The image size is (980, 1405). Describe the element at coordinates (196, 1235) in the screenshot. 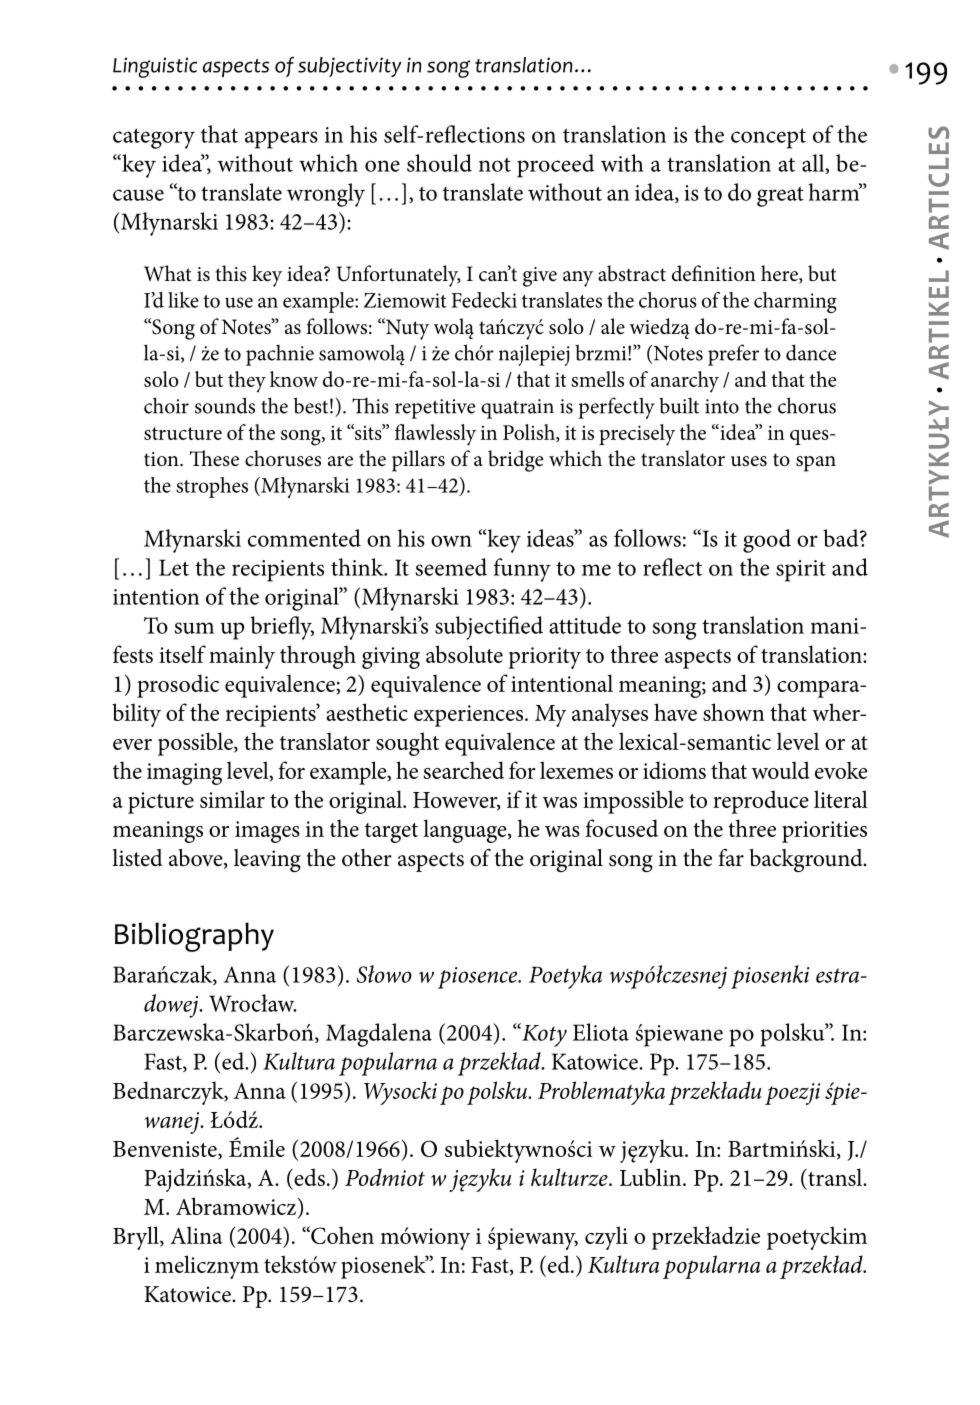

I see `Alina` at that location.
